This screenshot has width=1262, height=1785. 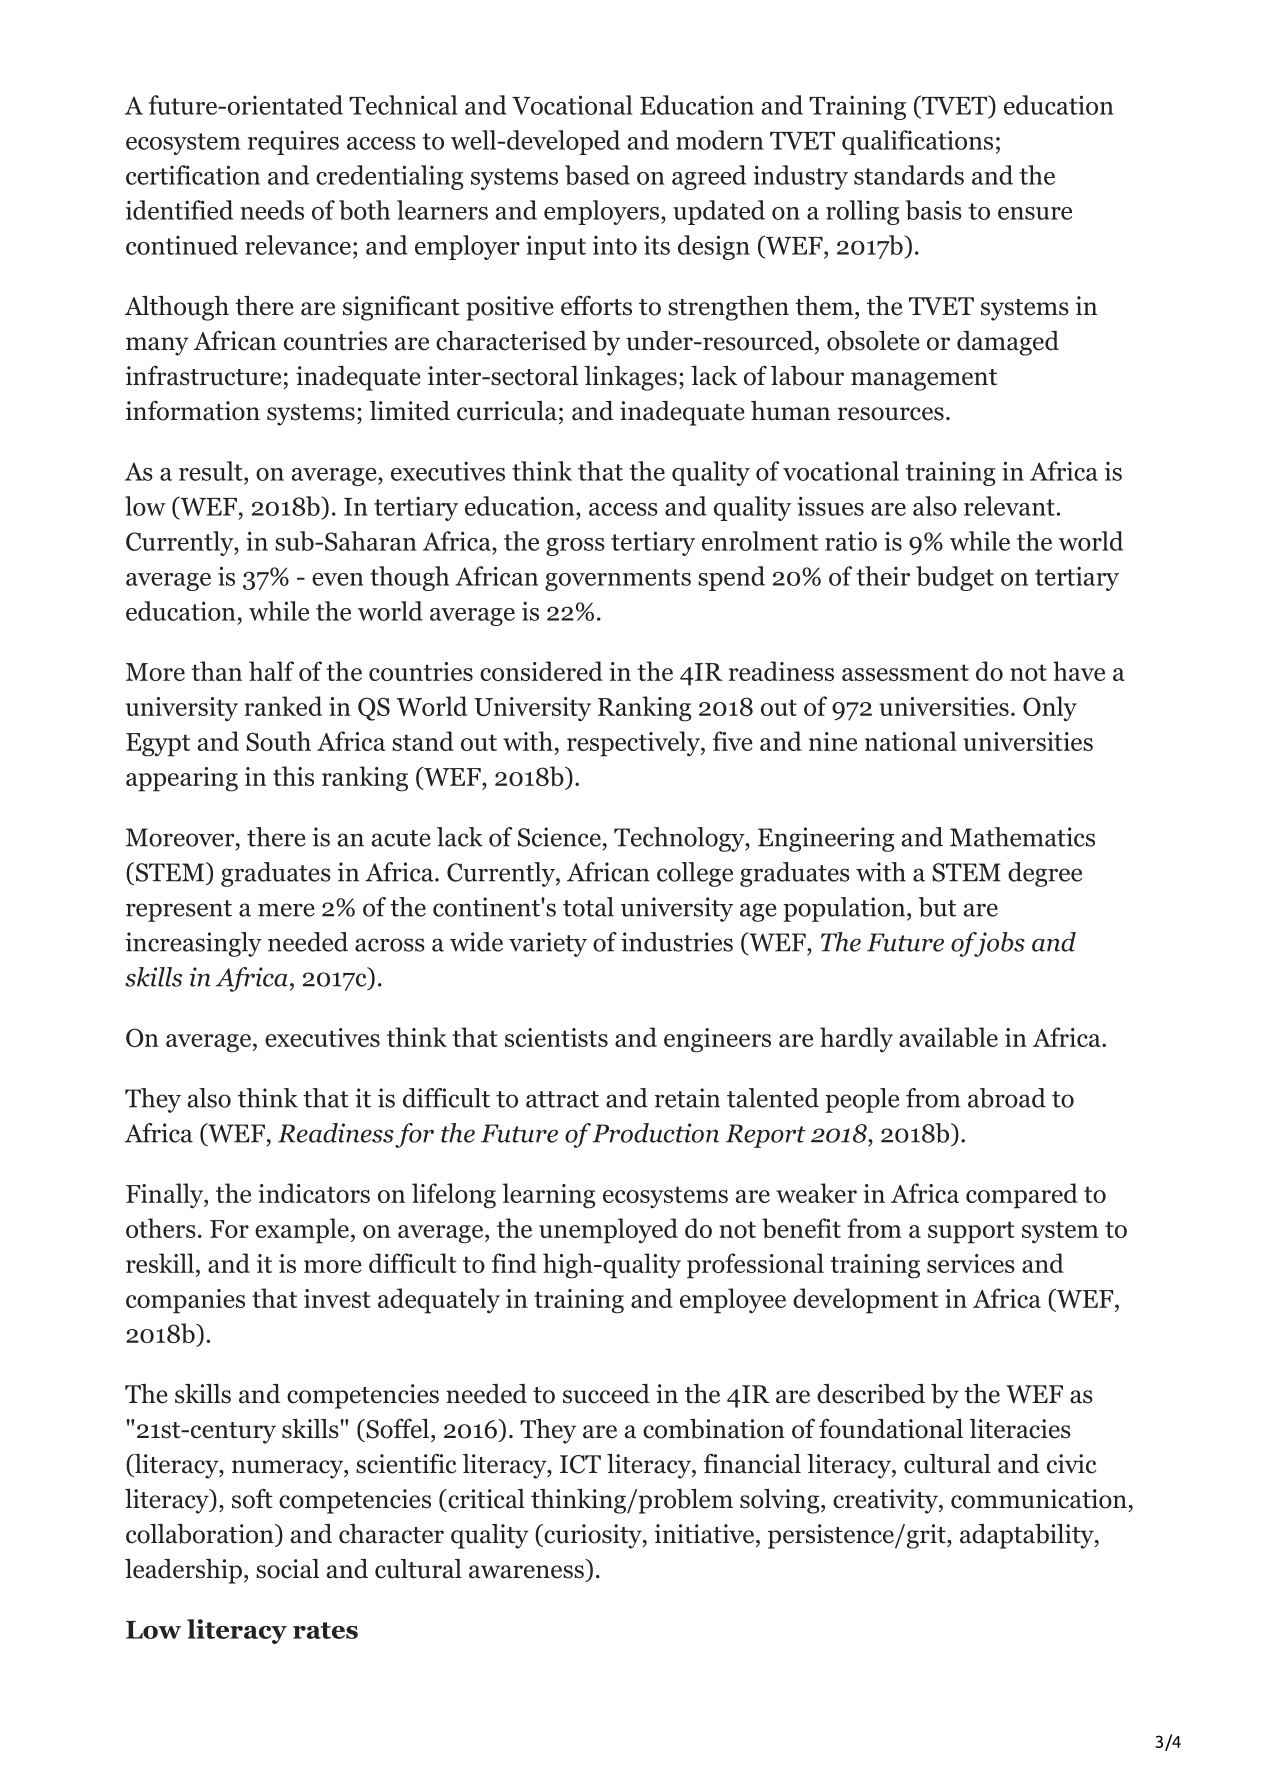 What do you see at coordinates (287, 1569) in the screenshot?
I see `social` at bounding box center [287, 1569].
